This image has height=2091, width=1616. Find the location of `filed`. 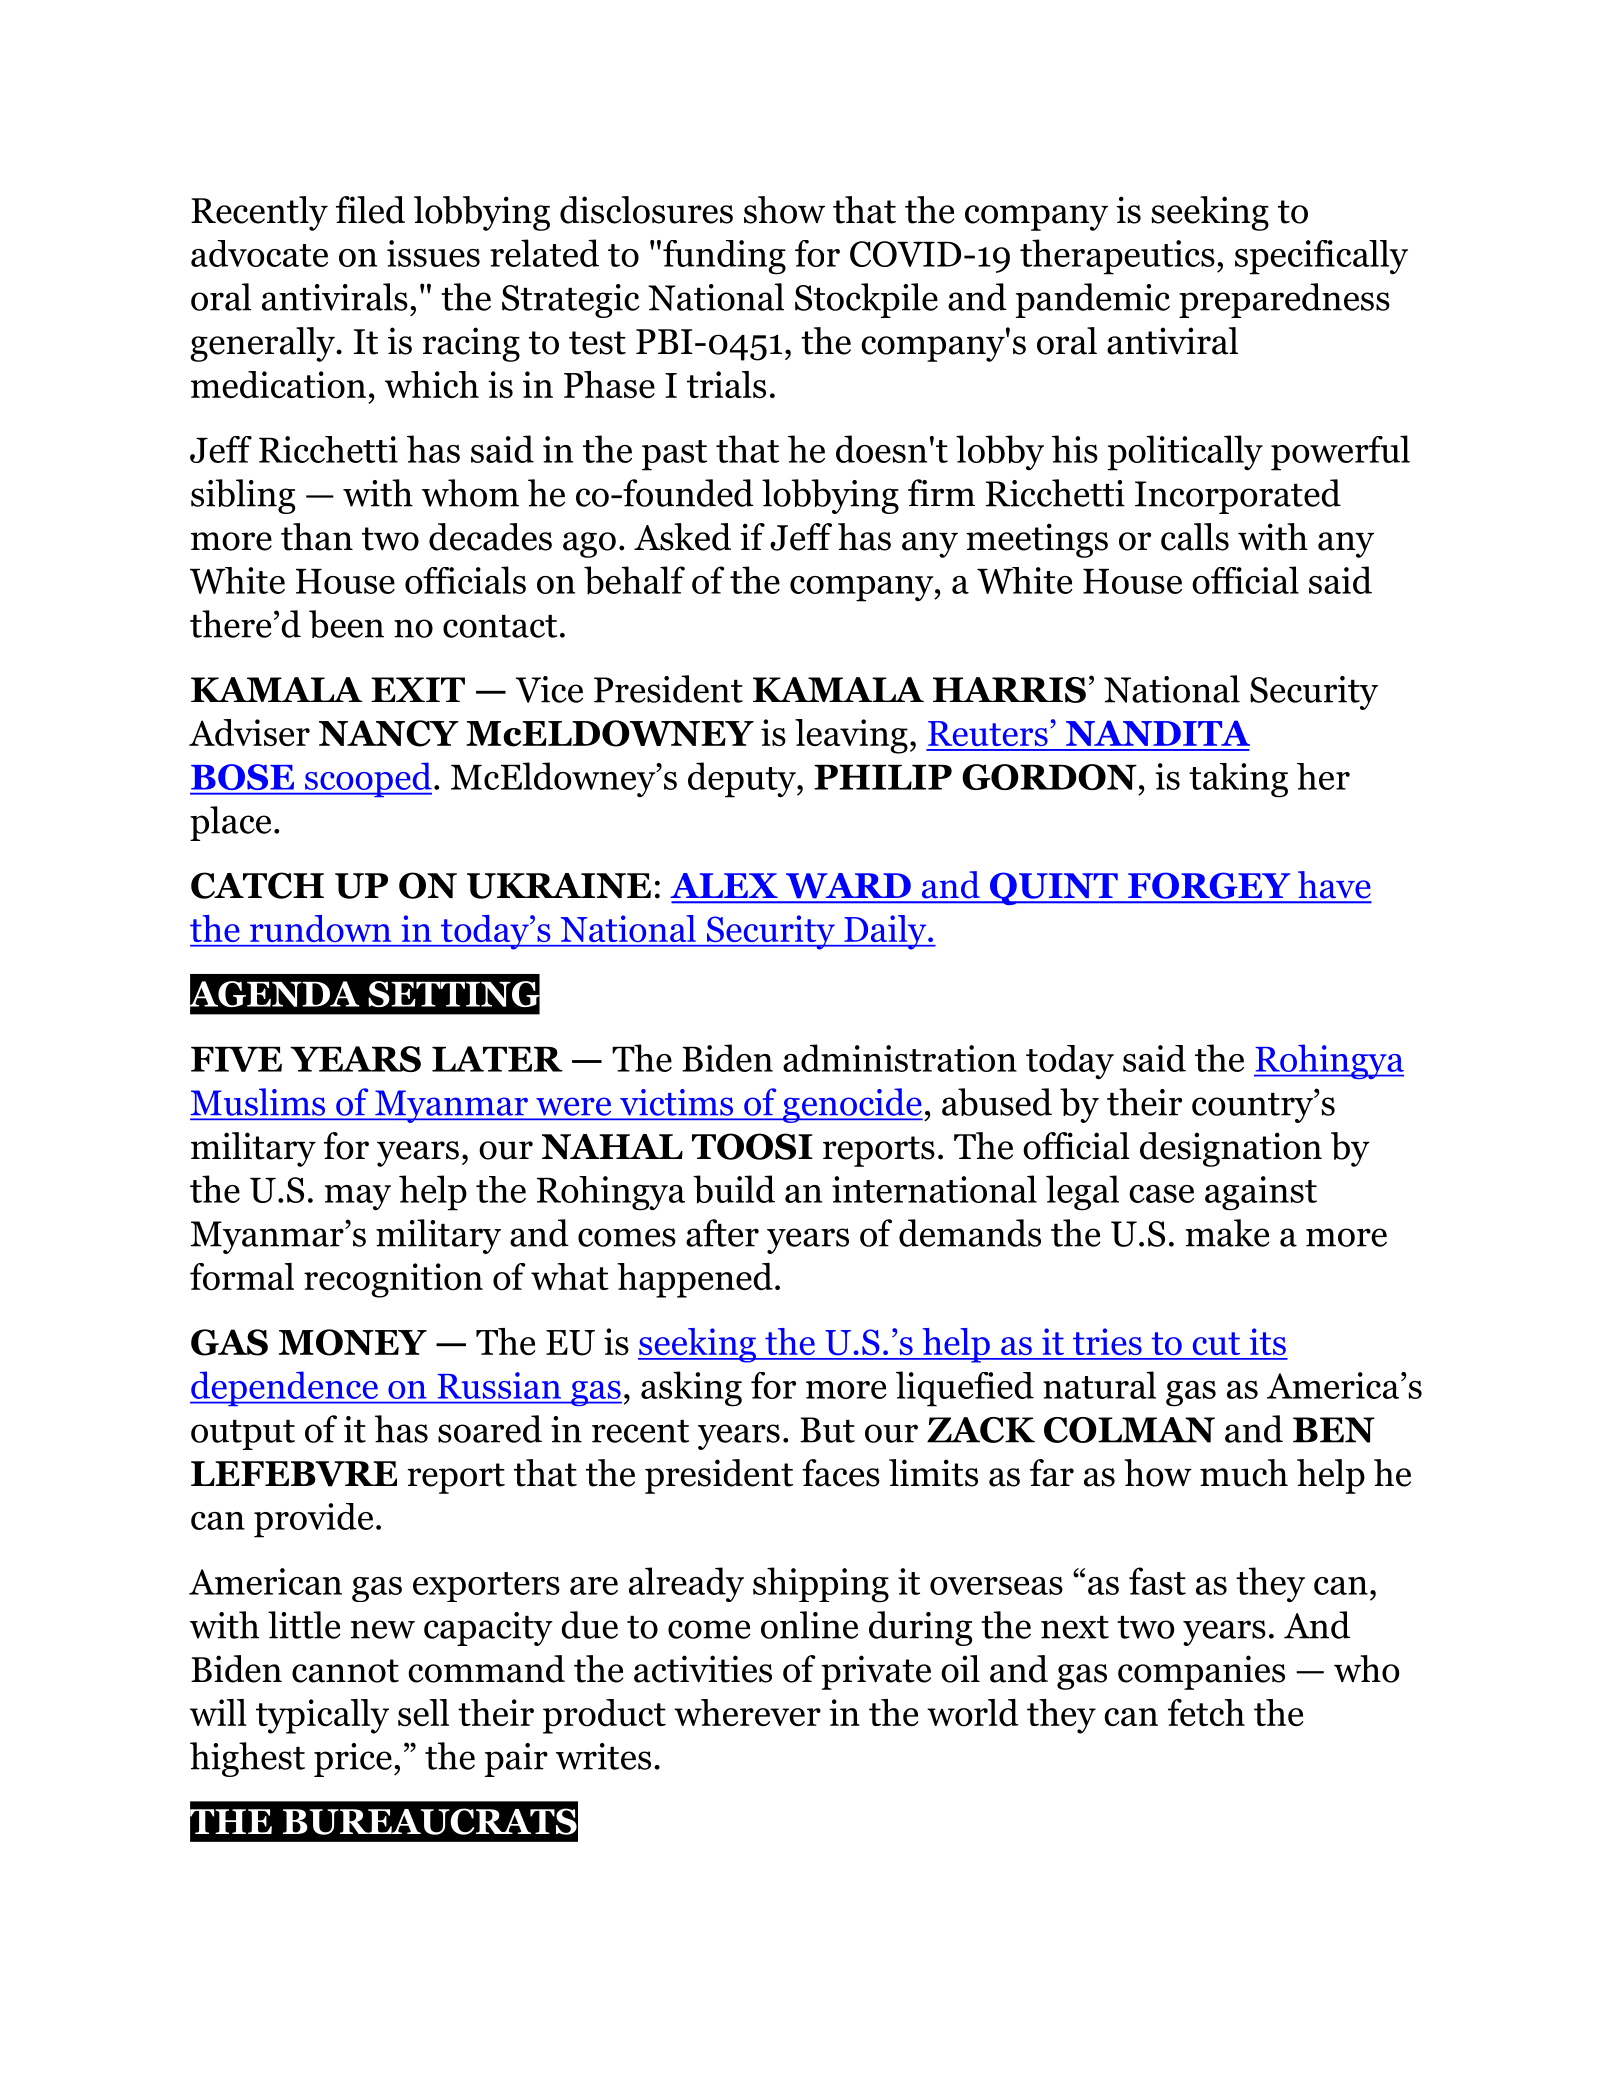

filed is located at coordinates (370, 210).
